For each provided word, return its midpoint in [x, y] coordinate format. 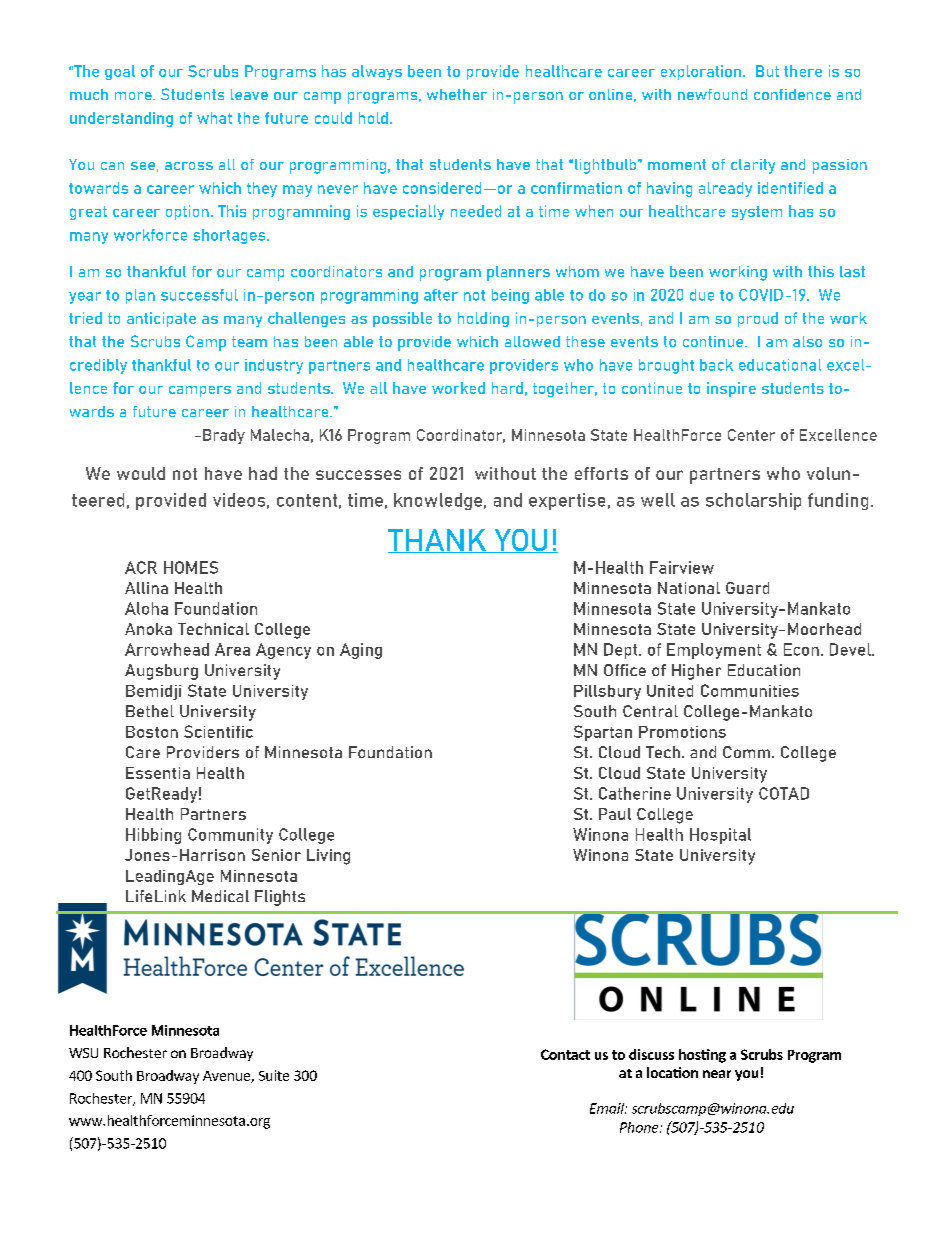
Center [751, 435]
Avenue [227, 1077]
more [134, 96]
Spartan [603, 733]
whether [457, 94]
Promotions [682, 732]
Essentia [158, 773]
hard [507, 388]
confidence [792, 94]
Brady [224, 436]
